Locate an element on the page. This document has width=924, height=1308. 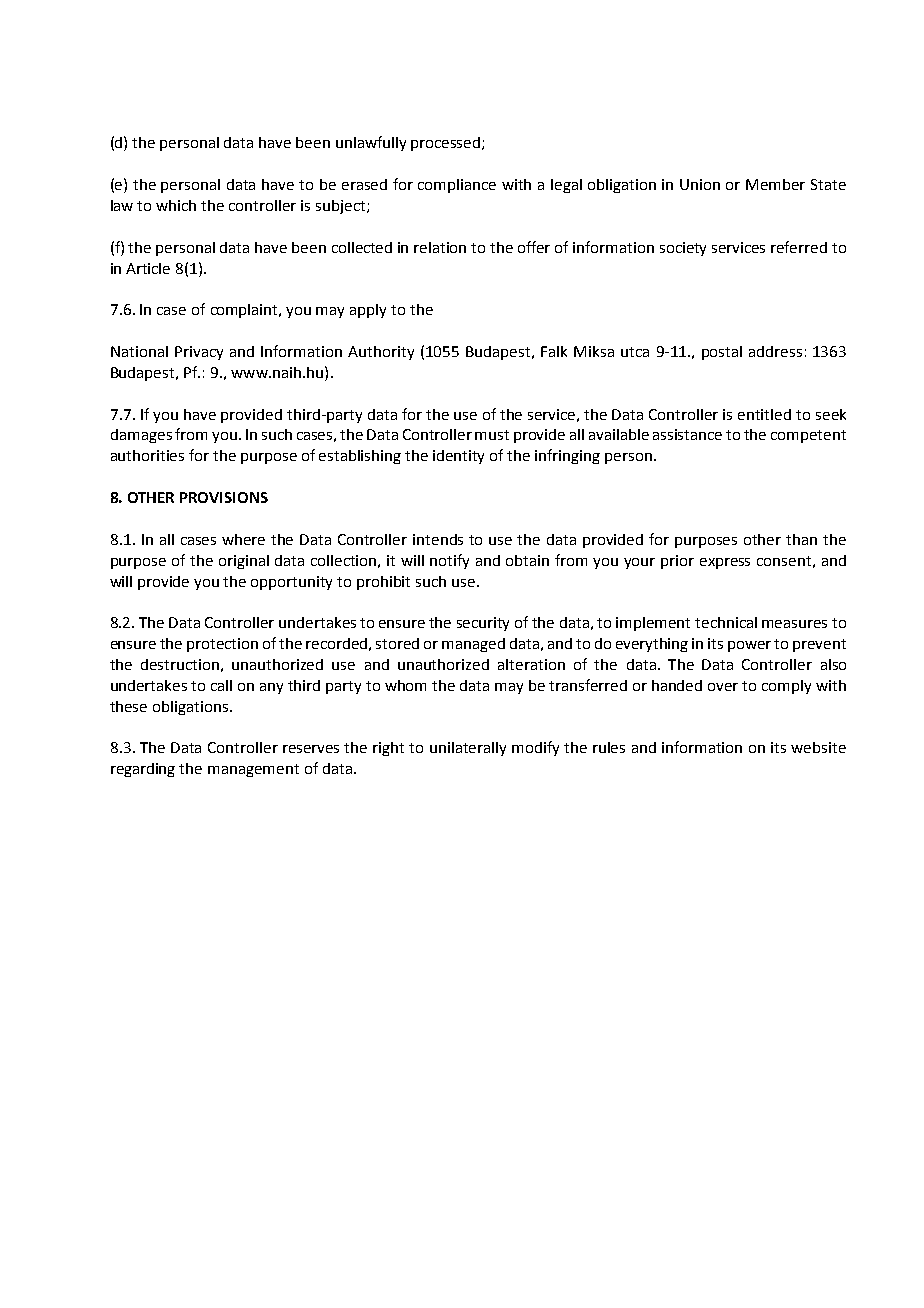
Falk is located at coordinates (554, 351).
